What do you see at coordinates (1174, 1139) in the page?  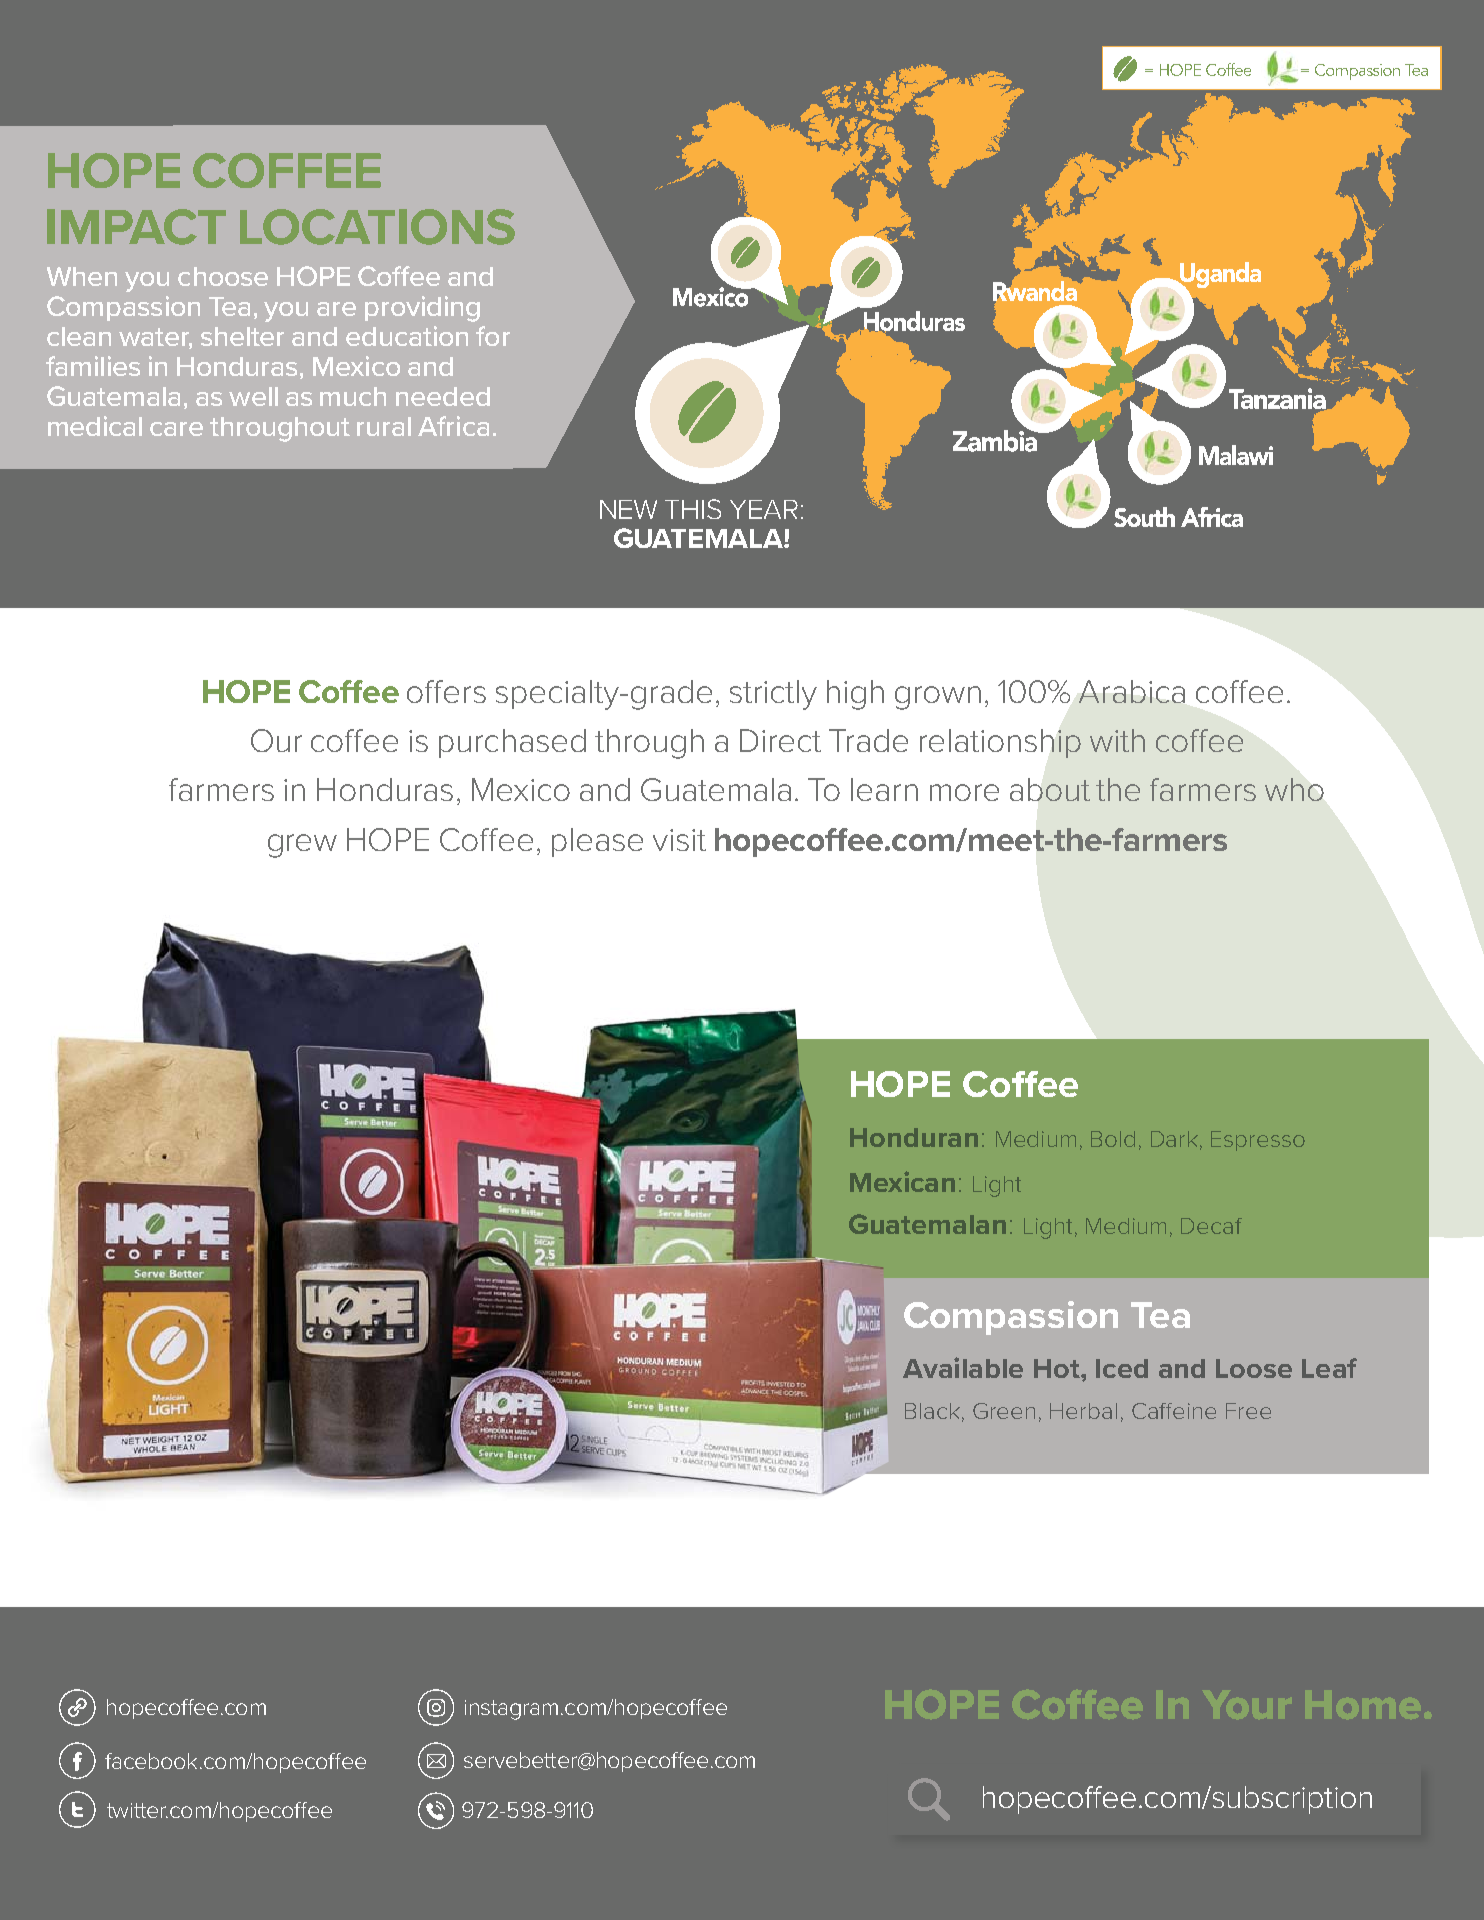 I see `Dark` at bounding box center [1174, 1139].
